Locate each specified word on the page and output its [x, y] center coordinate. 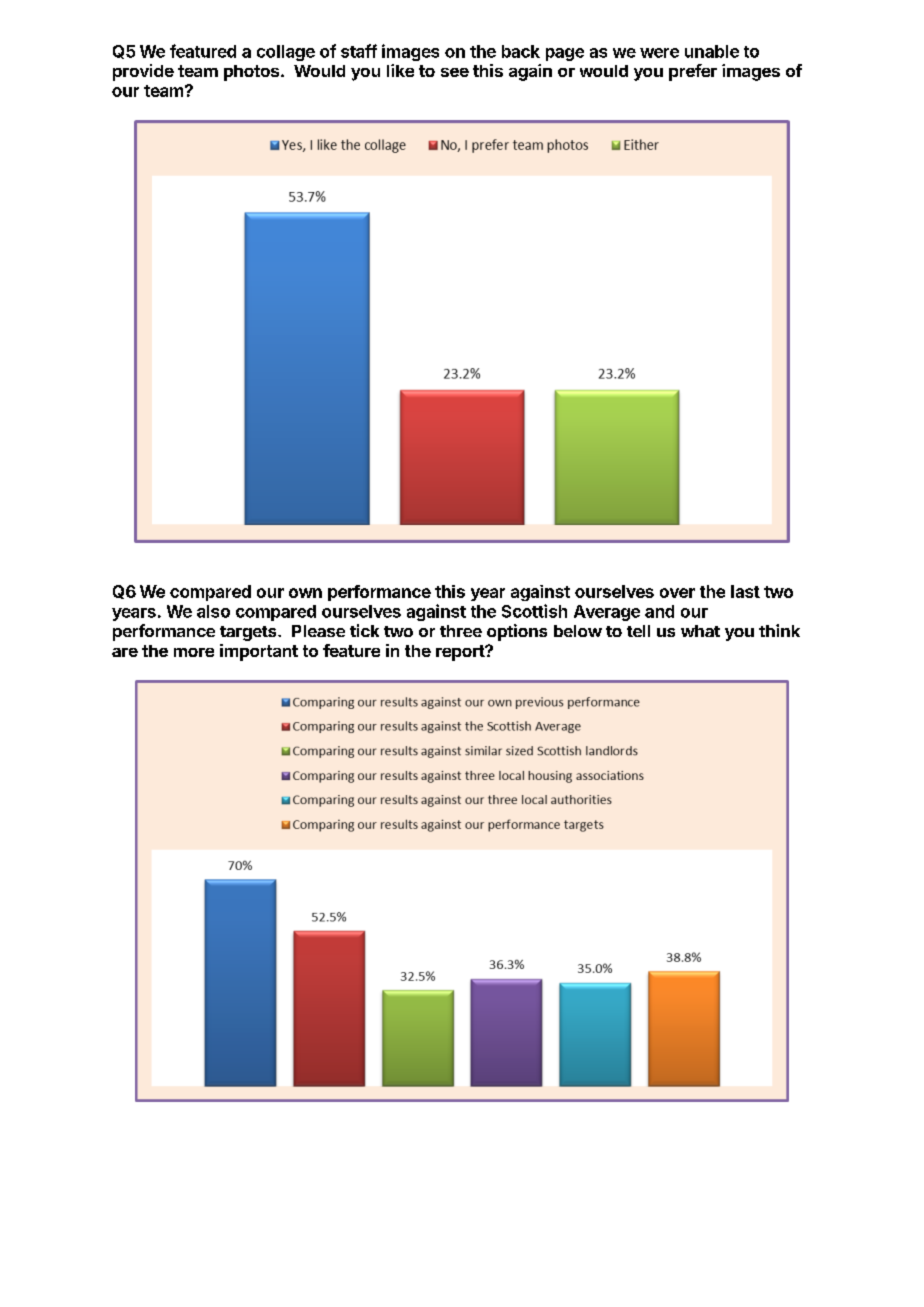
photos [253, 73]
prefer [693, 72]
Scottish [534, 611]
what [700, 631]
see [455, 72]
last [745, 591]
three [461, 631]
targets [249, 633]
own [305, 593]
